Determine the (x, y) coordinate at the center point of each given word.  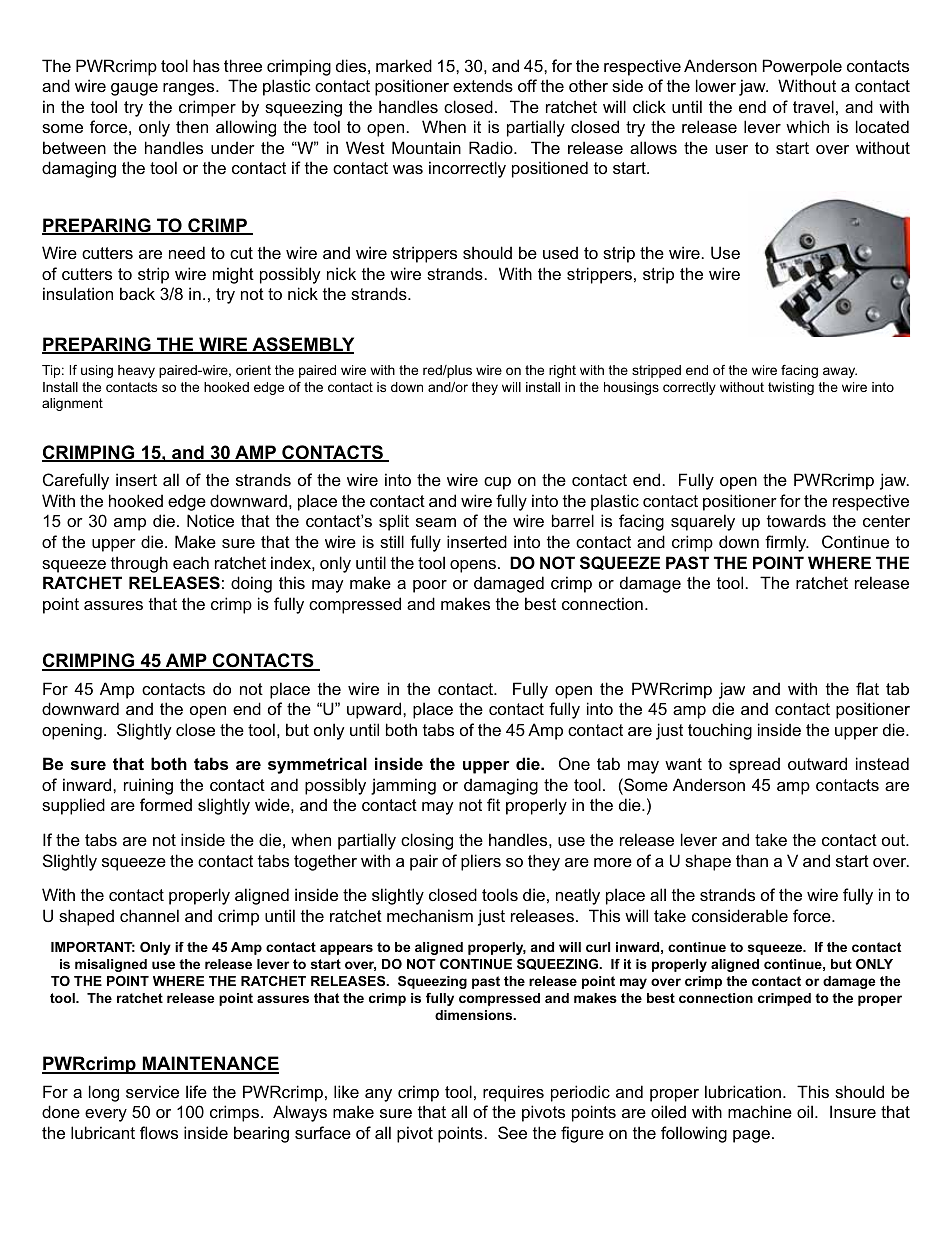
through (139, 564)
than (752, 860)
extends (483, 85)
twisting (791, 388)
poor (430, 586)
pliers (481, 862)
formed (166, 804)
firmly (787, 543)
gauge (134, 89)
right (562, 371)
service (152, 1091)
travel (813, 106)
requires (513, 1093)
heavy (136, 371)
